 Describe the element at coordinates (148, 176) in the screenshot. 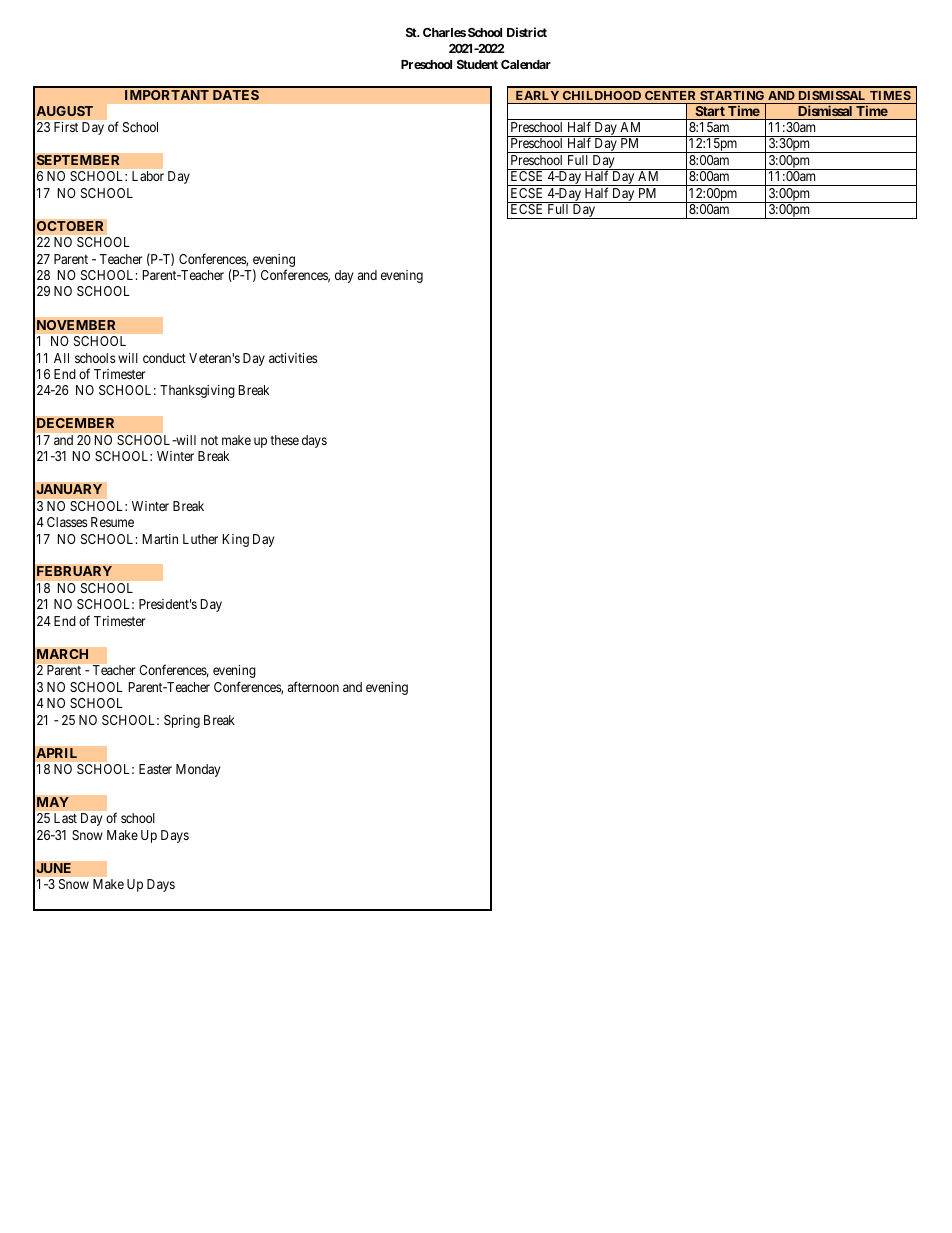

I see `Labor` at that location.
